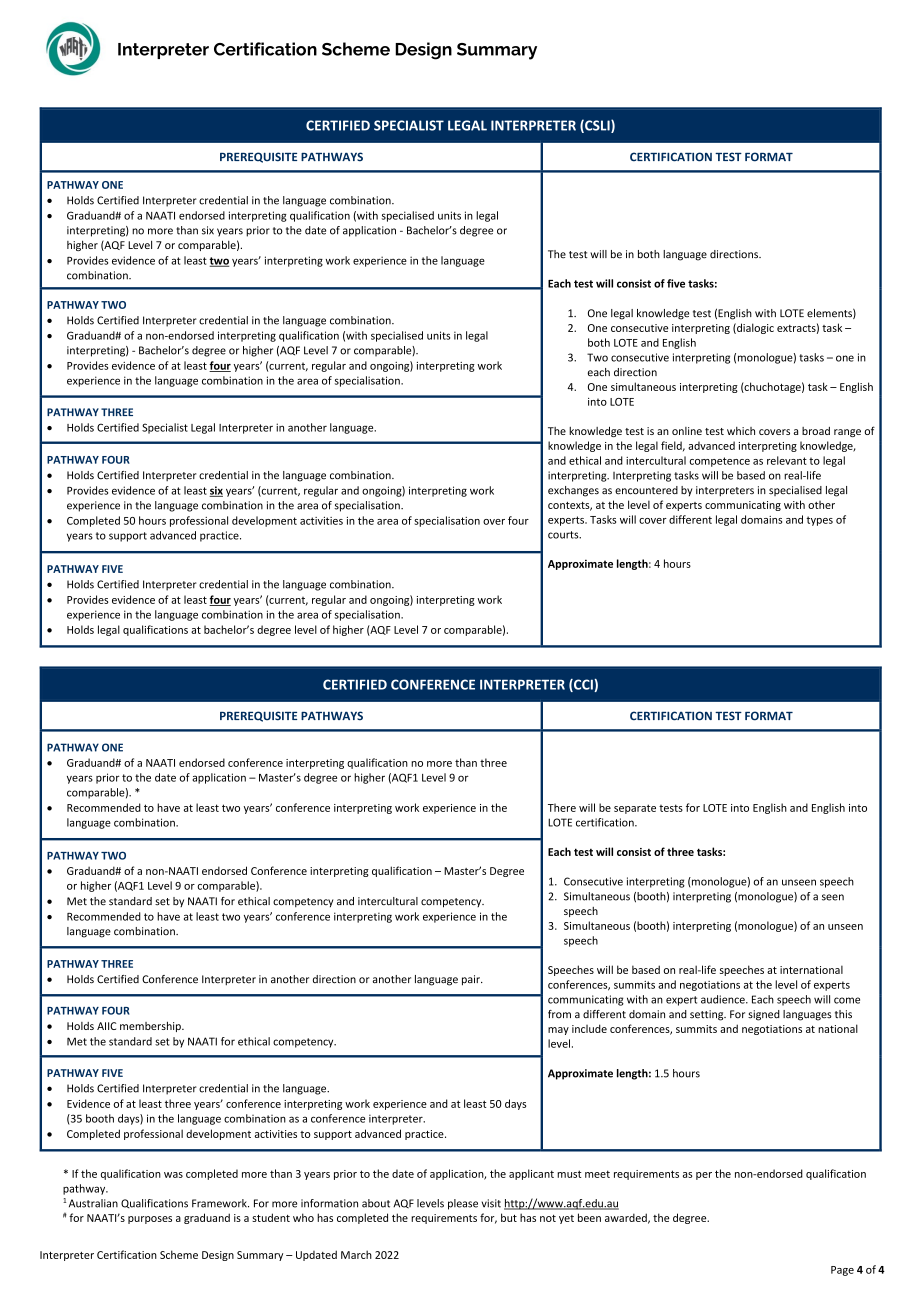 This screenshot has height=1308, width=924. What do you see at coordinates (562, 807) in the screenshot?
I see `There` at bounding box center [562, 807].
